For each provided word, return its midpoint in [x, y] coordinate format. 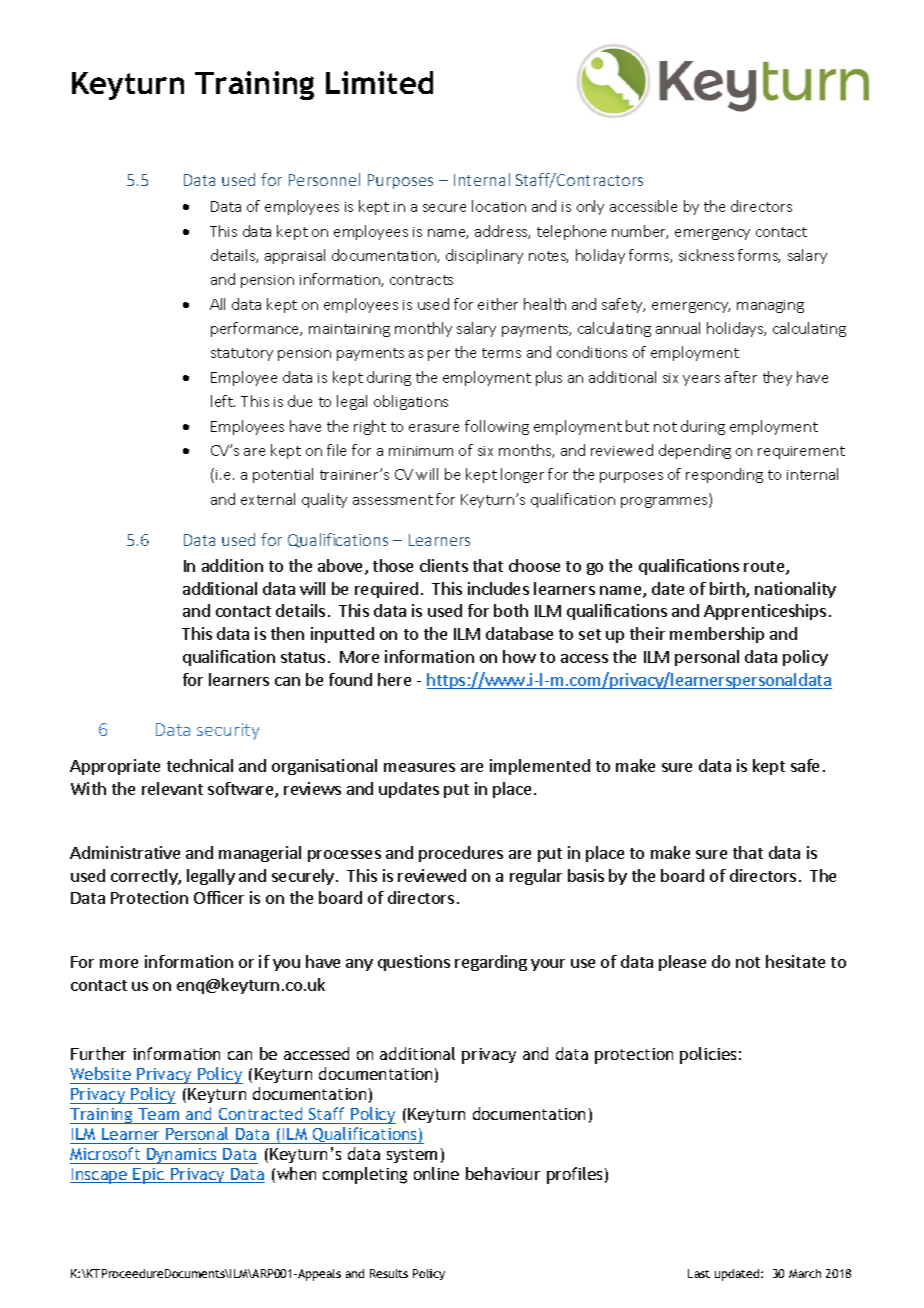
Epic [149, 1176]
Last [699, 1273]
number [640, 232]
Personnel [324, 179]
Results [389, 1273]
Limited [379, 82]
